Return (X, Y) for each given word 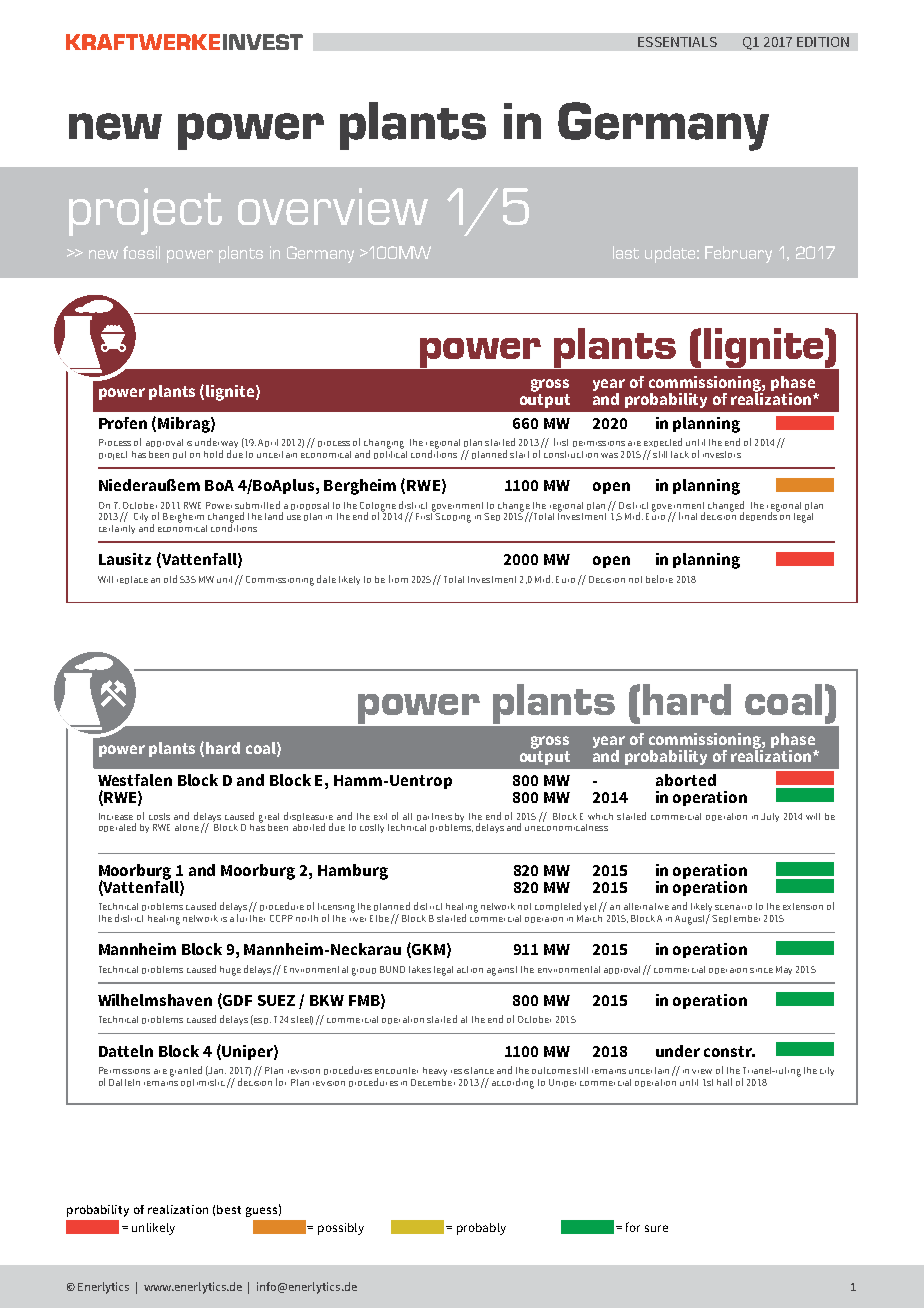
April (268, 443)
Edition (823, 42)
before (659, 579)
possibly (341, 1229)
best (229, 1209)
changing (384, 445)
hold (213, 454)
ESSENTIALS (677, 42)
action (470, 969)
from (398, 579)
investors (722, 454)
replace (132, 580)
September (736, 919)
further (251, 918)
